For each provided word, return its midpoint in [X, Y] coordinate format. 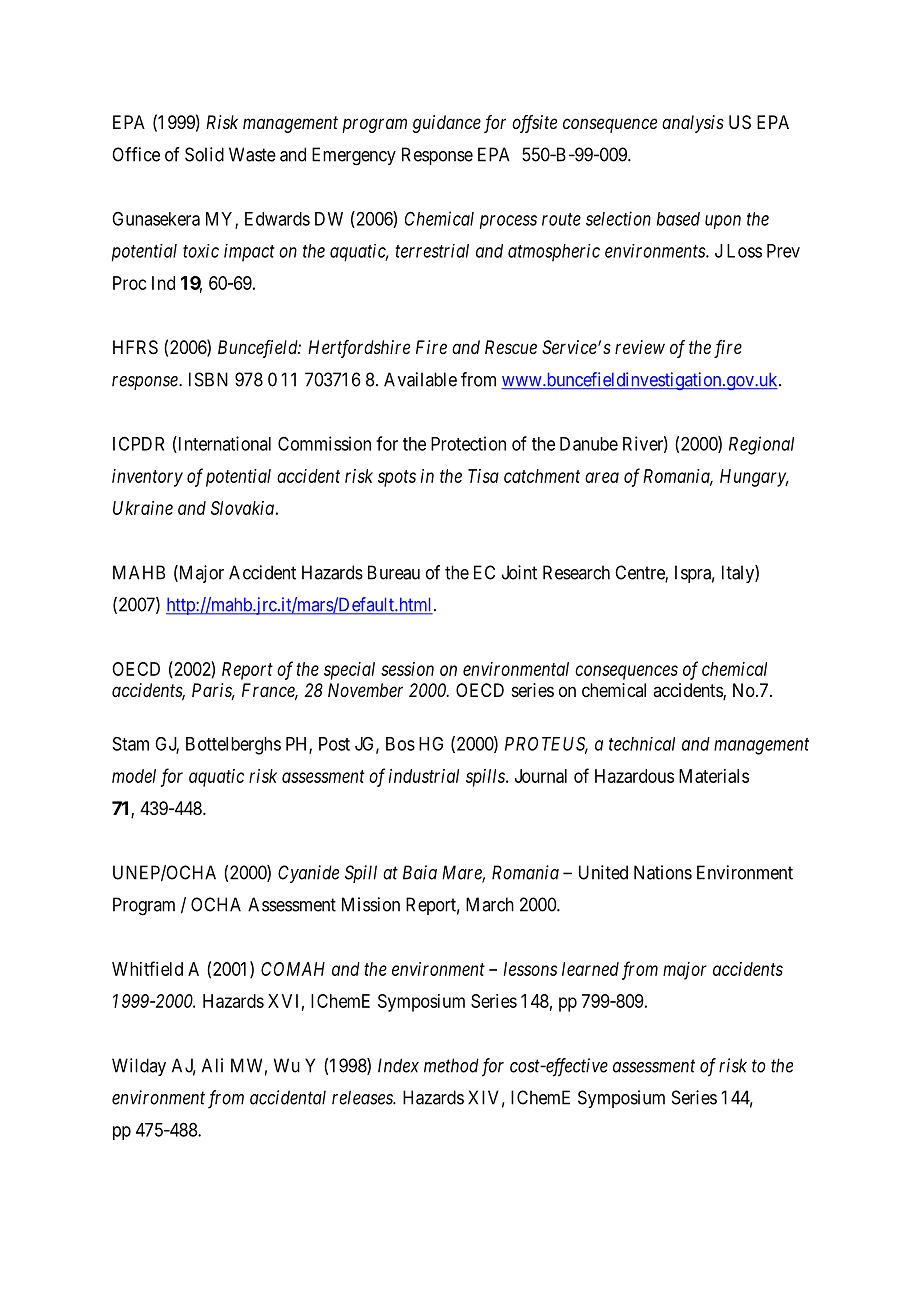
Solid [204, 154]
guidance [447, 124]
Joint [519, 572]
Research [576, 572]
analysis [693, 124]
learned [590, 969]
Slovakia [242, 508]
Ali [212, 1065]
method [451, 1065]
